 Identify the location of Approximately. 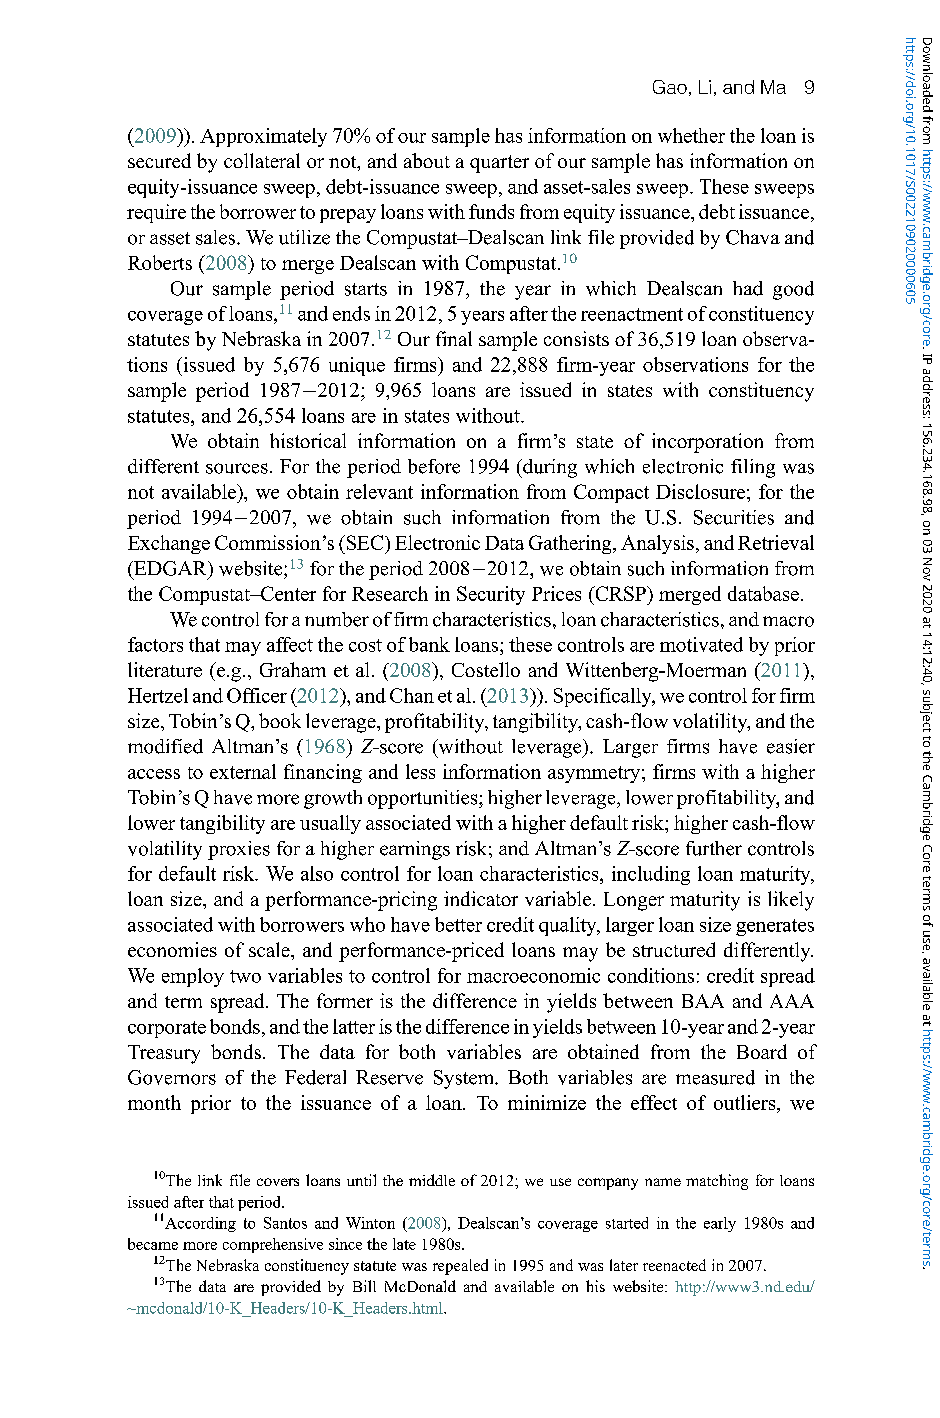
(263, 137).
